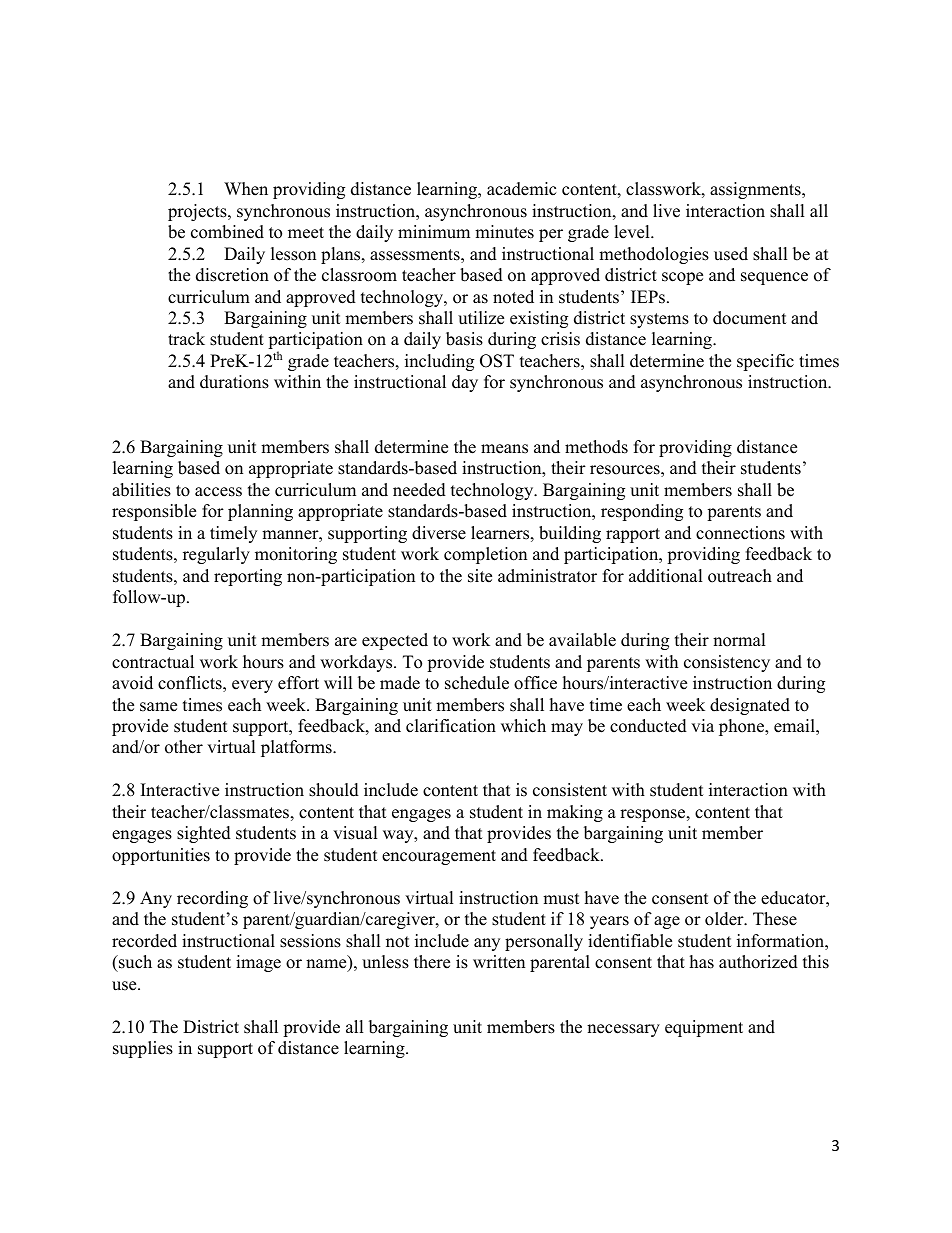 The height and width of the screenshot is (1233, 952). What do you see at coordinates (756, 190) in the screenshot?
I see `assignments` at bounding box center [756, 190].
